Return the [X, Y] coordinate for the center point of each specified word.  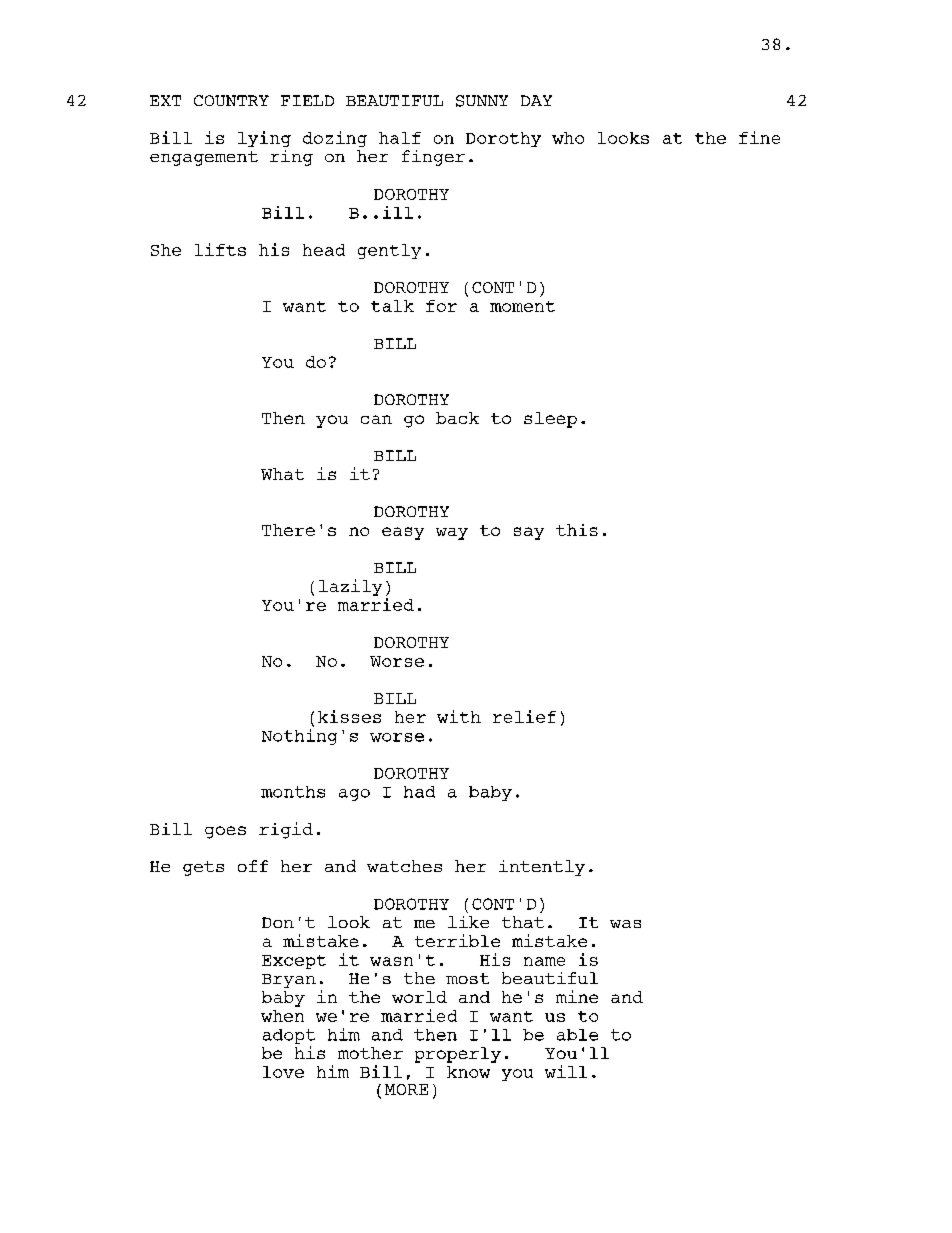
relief [524, 716]
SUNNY [482, 101]
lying [264, 139]
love [283, 1072]
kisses [349, 716]
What [282, 474]
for [441, 306]
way [452, 534]
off [253, 866]
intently [542, 868]
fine [759, 137]
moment [522, 306]
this [577, 530]
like [468, 922]
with [459, 716]
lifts [220, 249]
